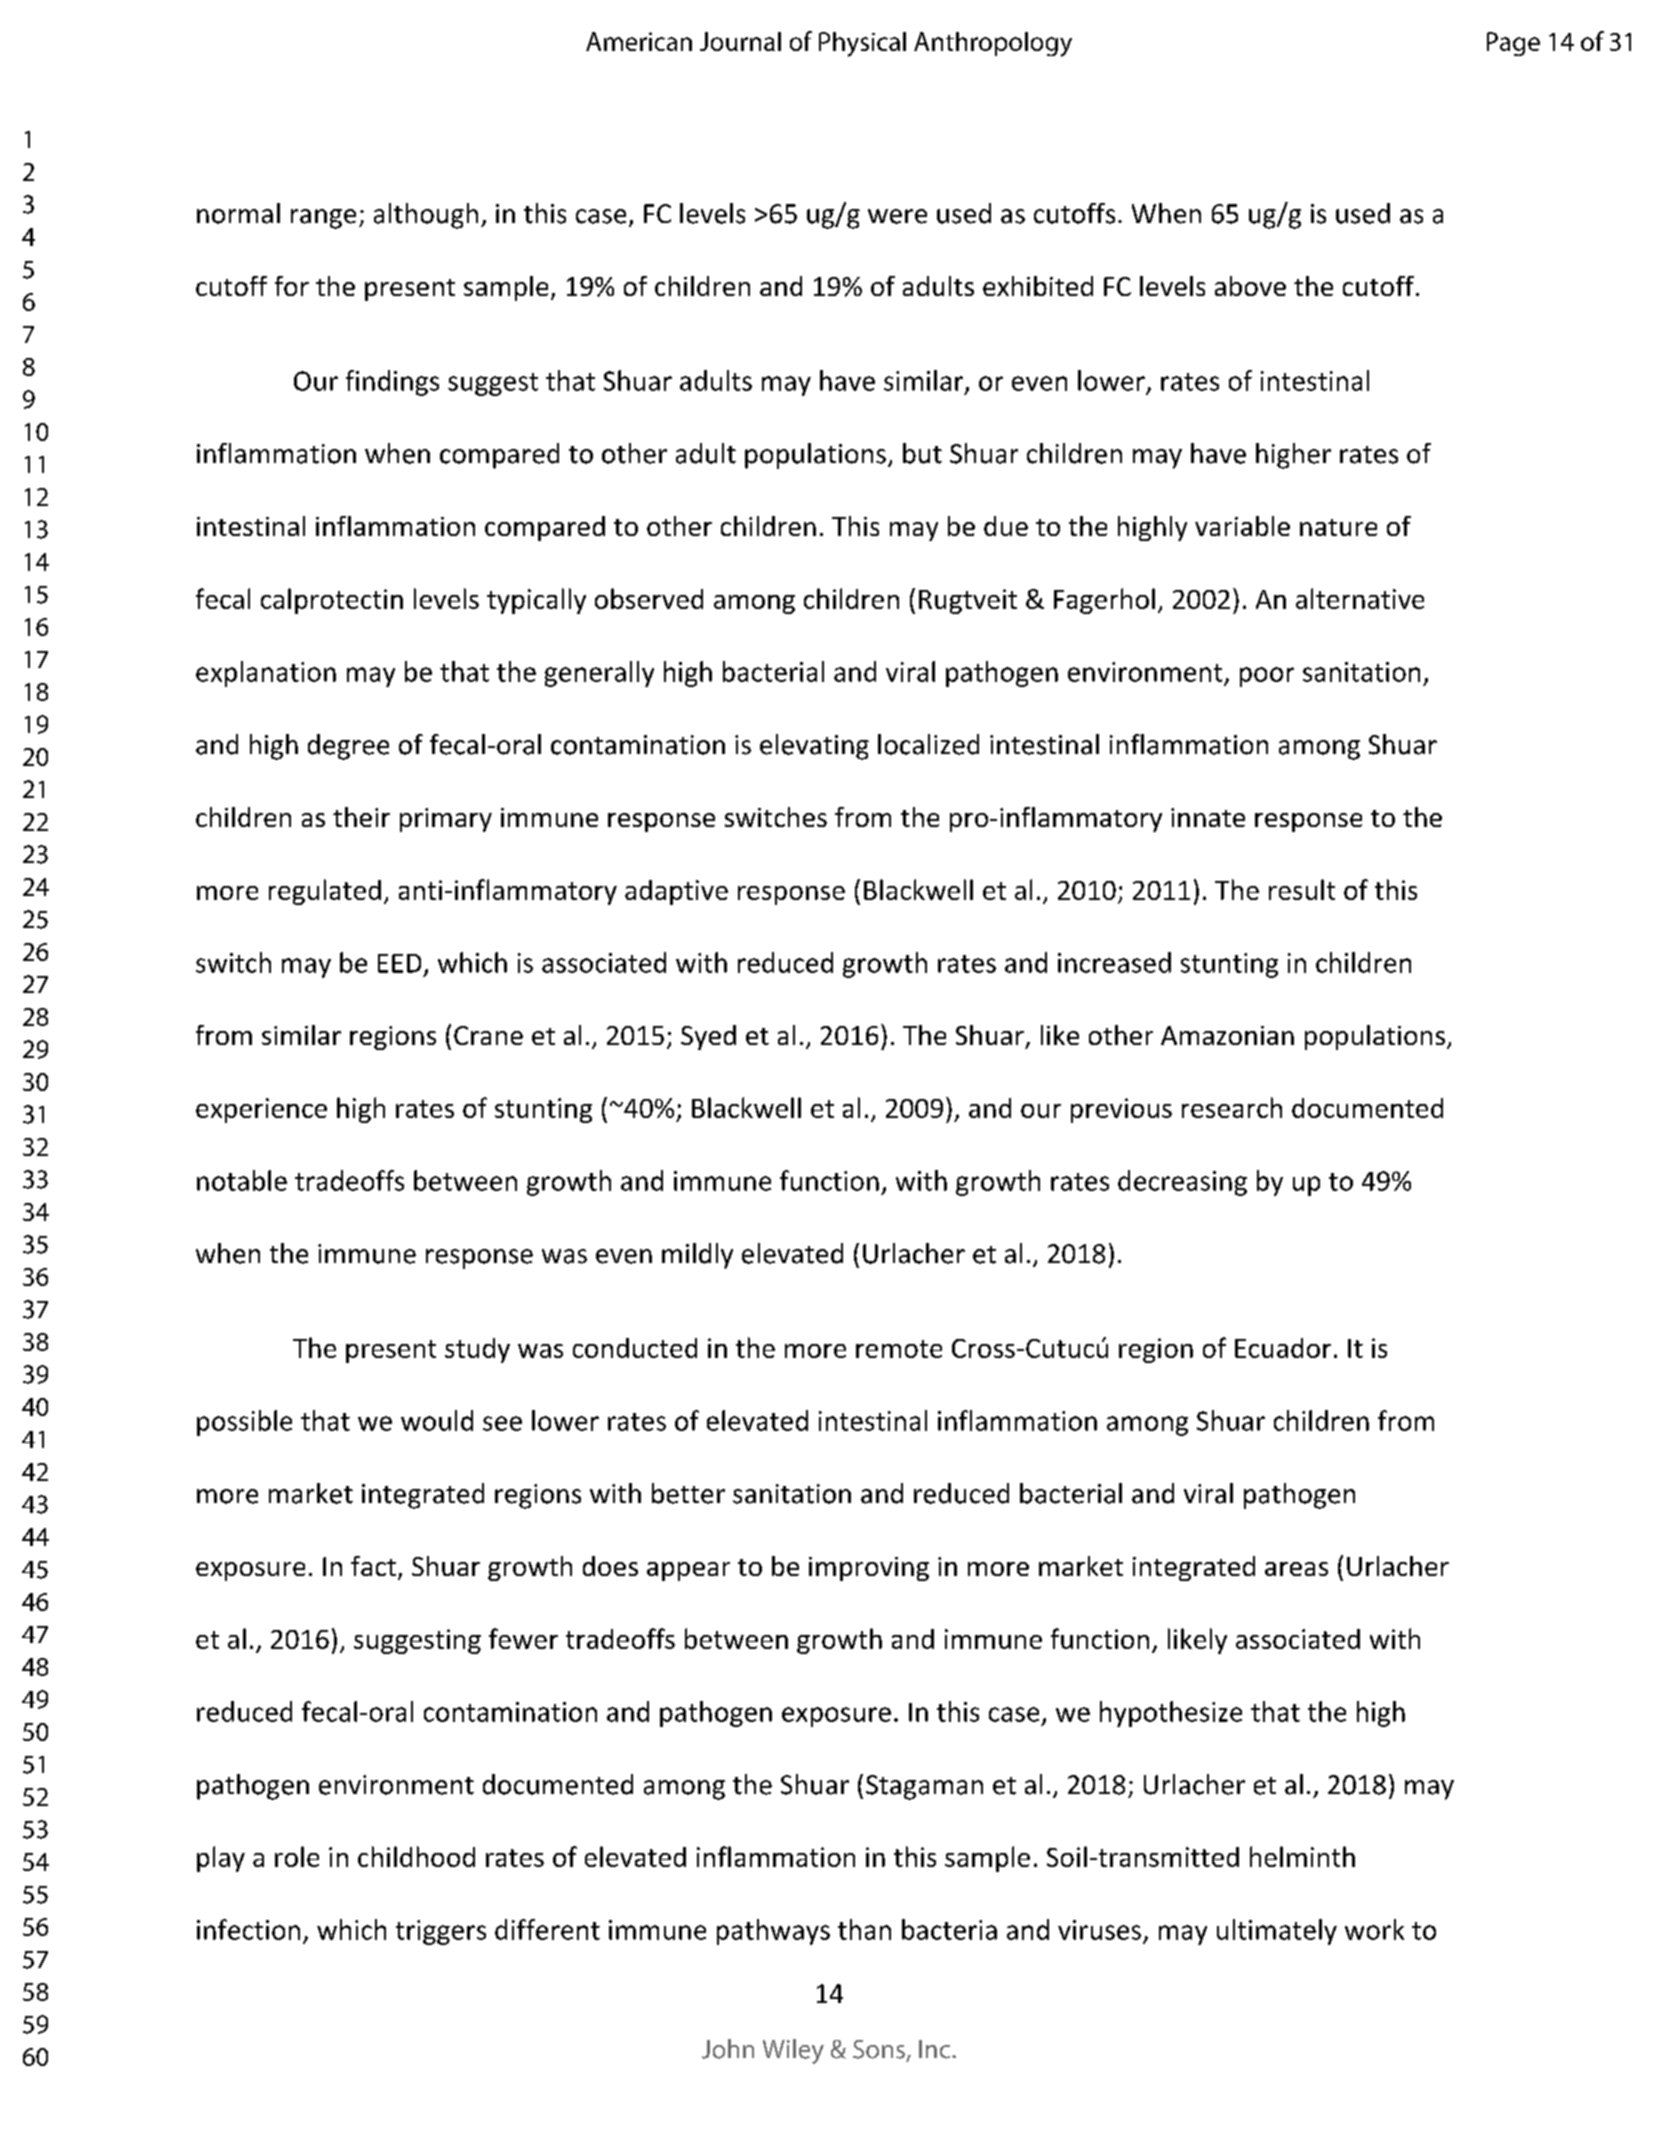  I want to click on elevating, so click(814, 747).
